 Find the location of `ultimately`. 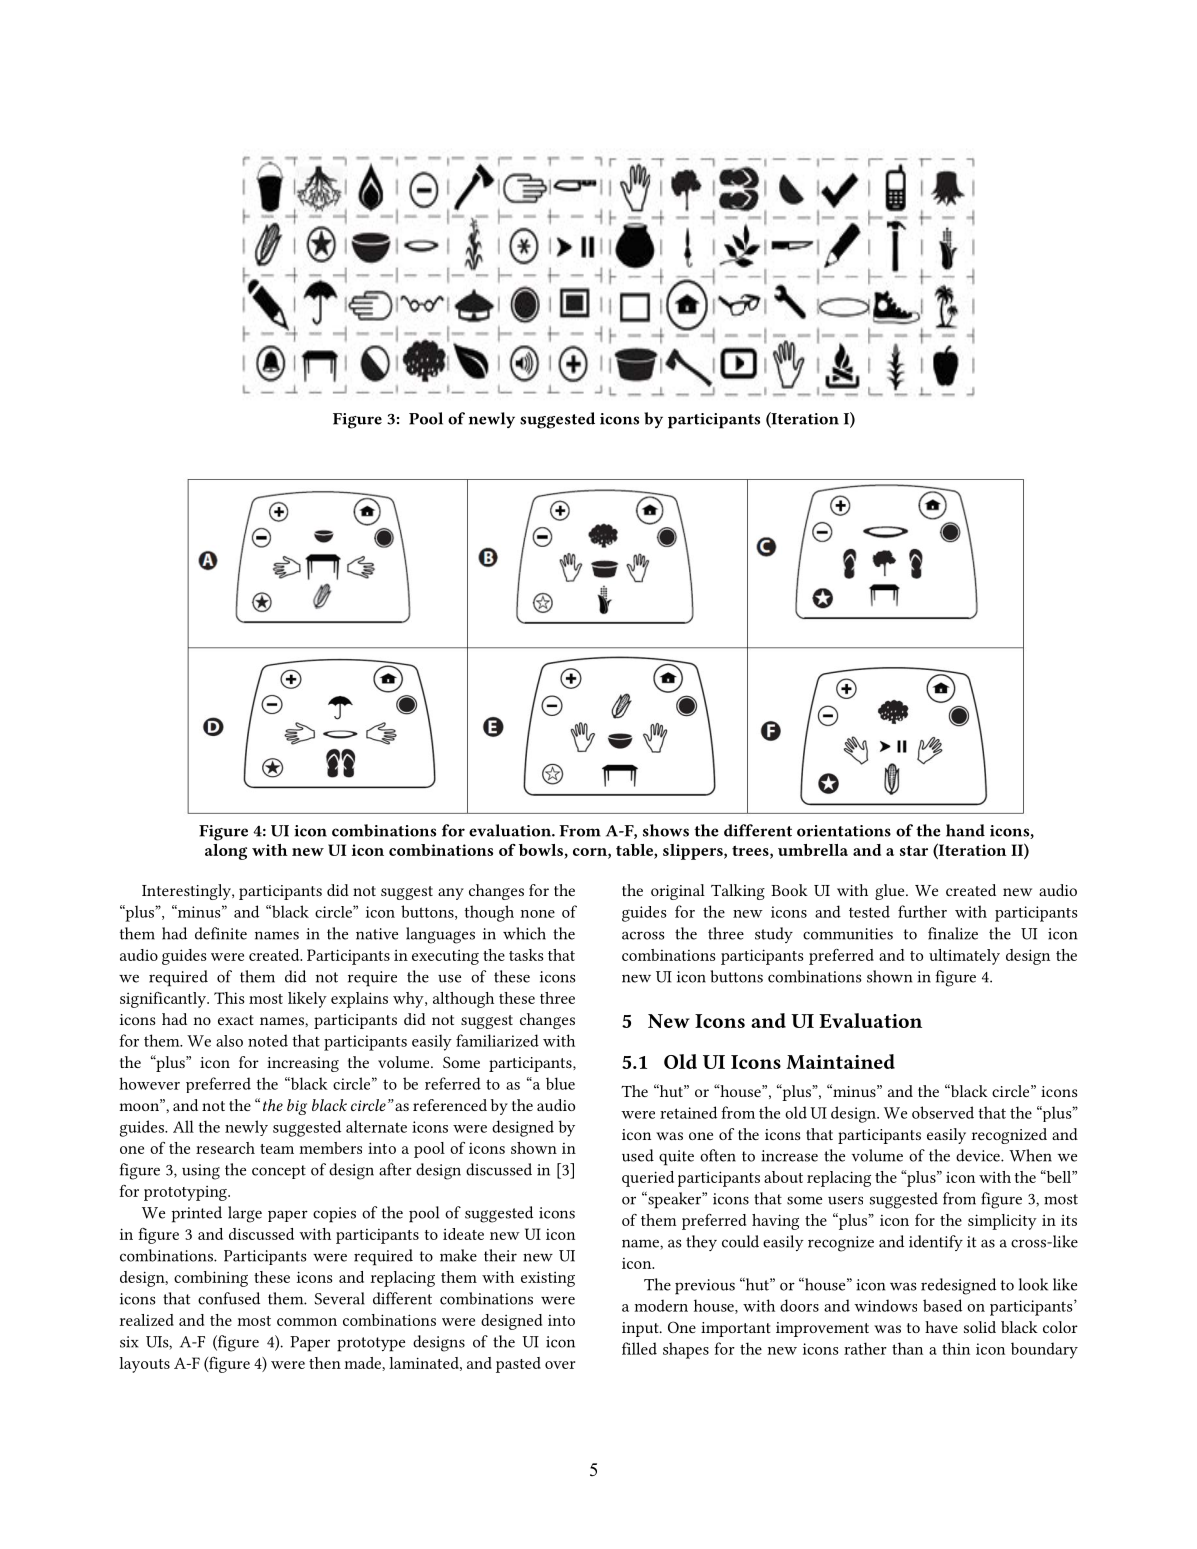

ultimately is located at coordinates (964, 957).
